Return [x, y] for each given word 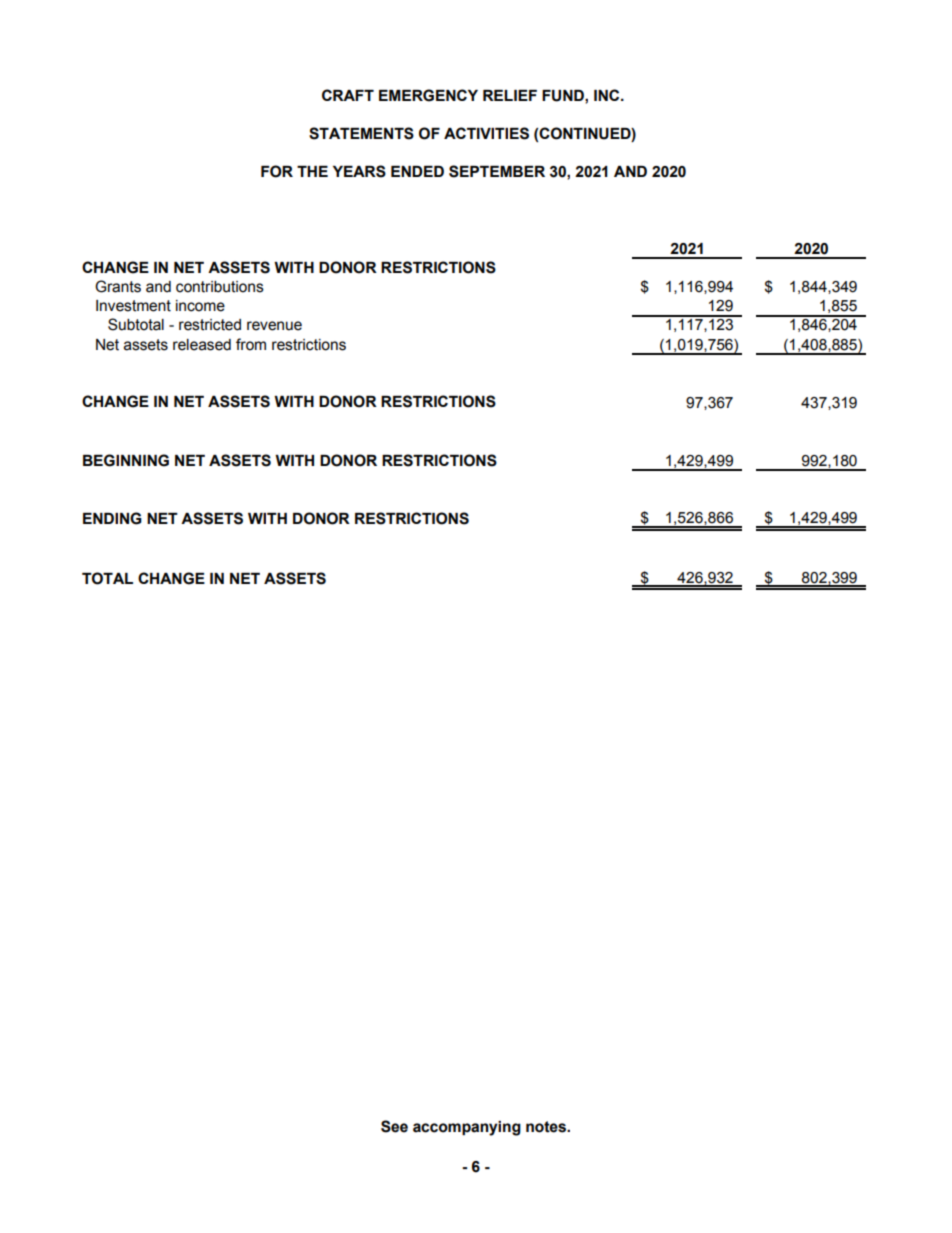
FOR [277, 171]
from [251, 344]
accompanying [467, 1128]
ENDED [417, 171]
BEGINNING [126, 460]
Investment [133, 306]
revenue [274, 326]
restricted [210, 325]
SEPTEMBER [497, 171]
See [394, 1126]
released [202, 345]
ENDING [112, 518]
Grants [118, 286]
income [200, 306]
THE [312, 171]
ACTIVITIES [486, 133]
